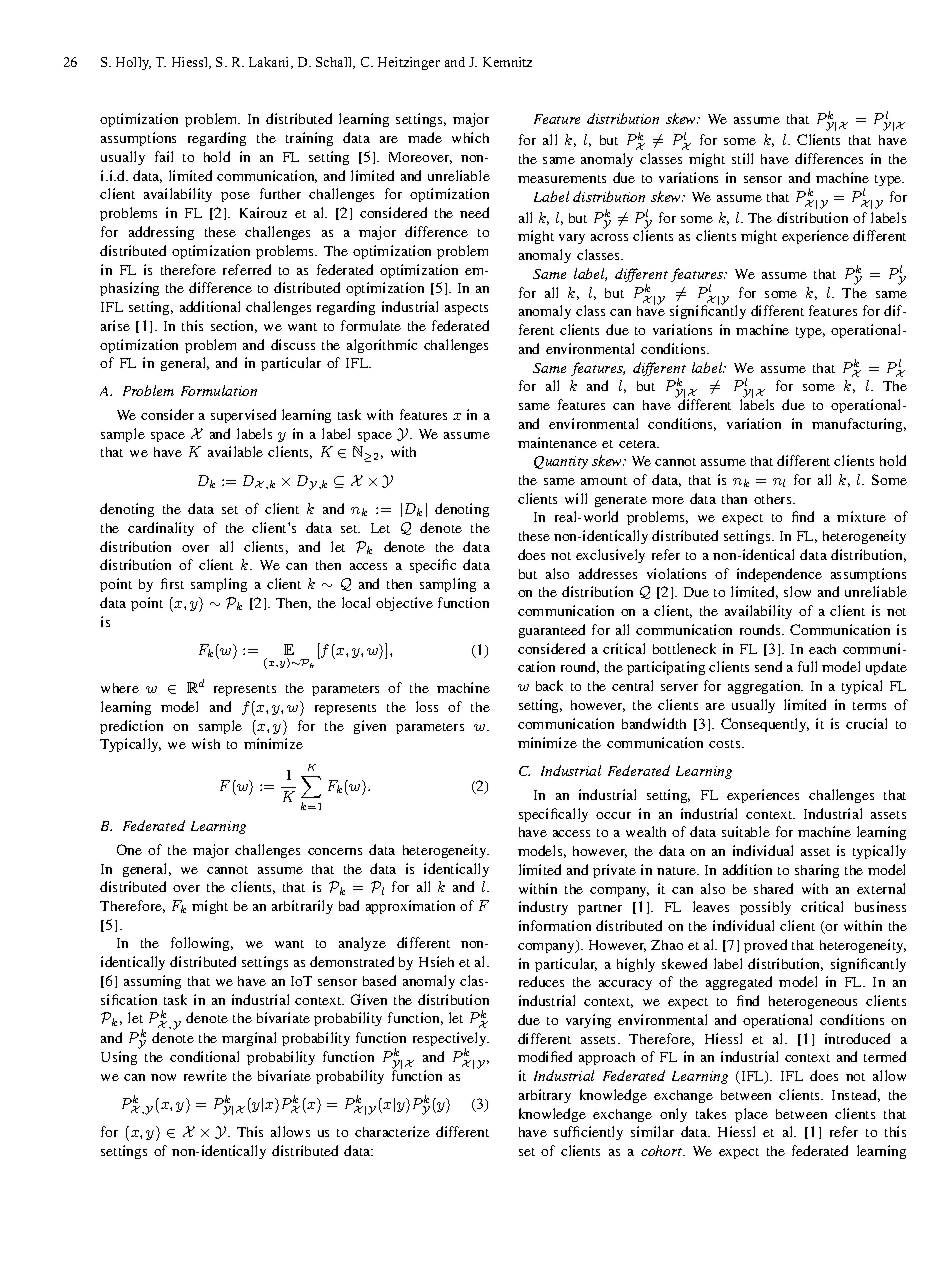 The image size is (952, 1265). Describe the element at coordinates (205, 1075) in the screenshot. I see `rewrite` at that location.
